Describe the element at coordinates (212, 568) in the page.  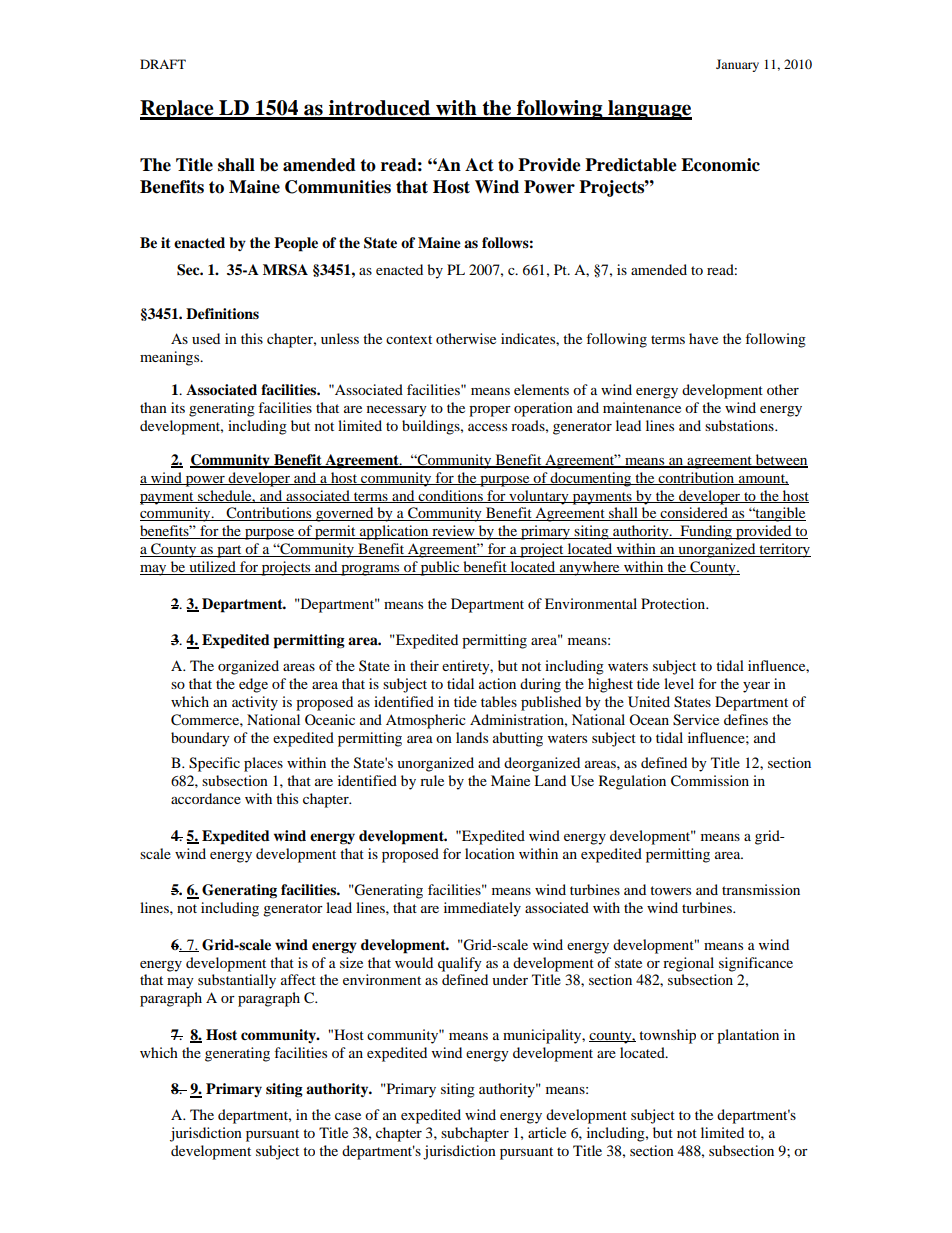
I see `utilized` at that location.
